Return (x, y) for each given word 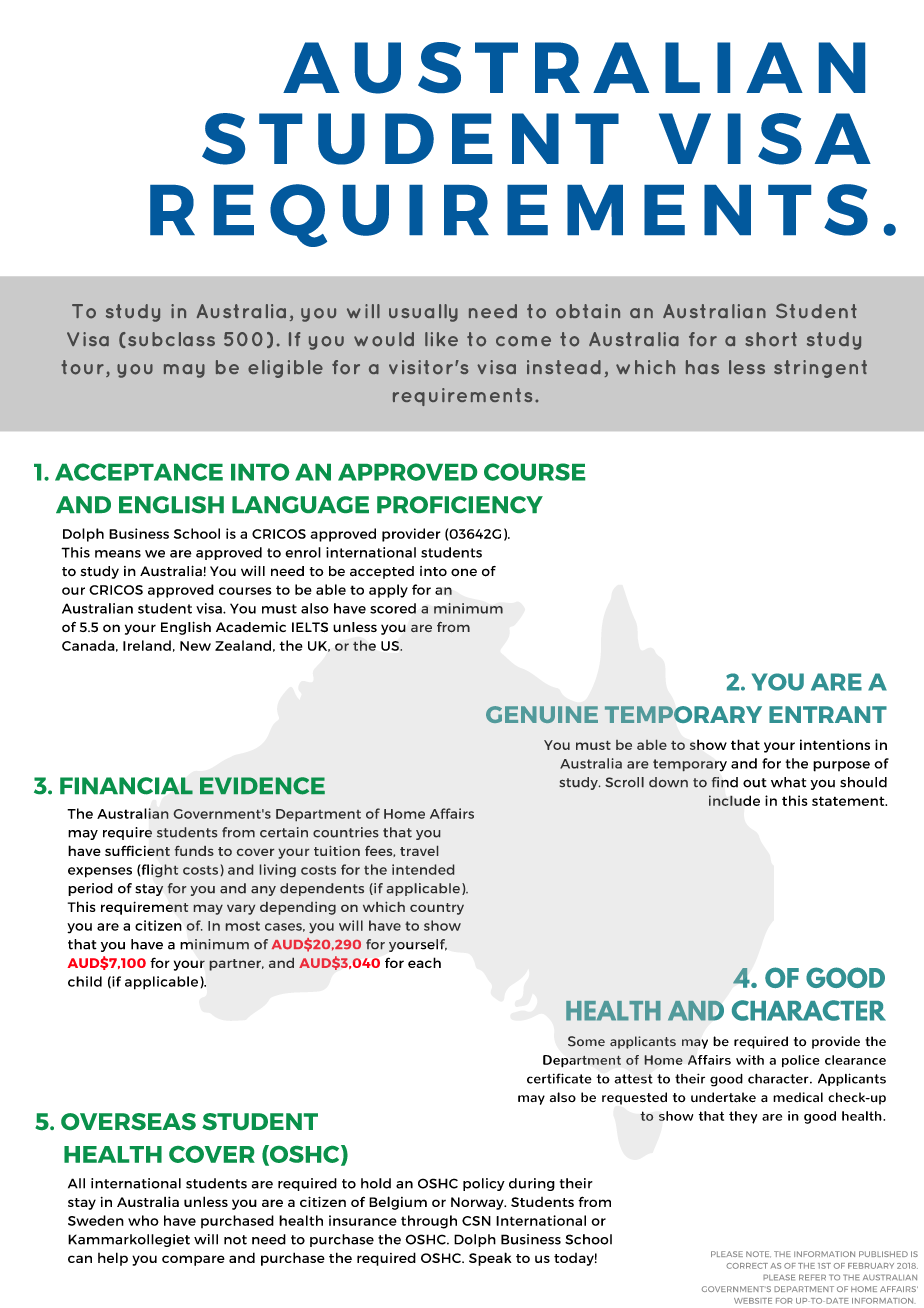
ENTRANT (828, 714)
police (801, 1061)
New (195, 646)
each (424, 962)
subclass (171, 339)
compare (193, 1260)
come (523, 341)
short (771, 339)
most (243, 926)
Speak (490, 1259)
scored (393, 608)
